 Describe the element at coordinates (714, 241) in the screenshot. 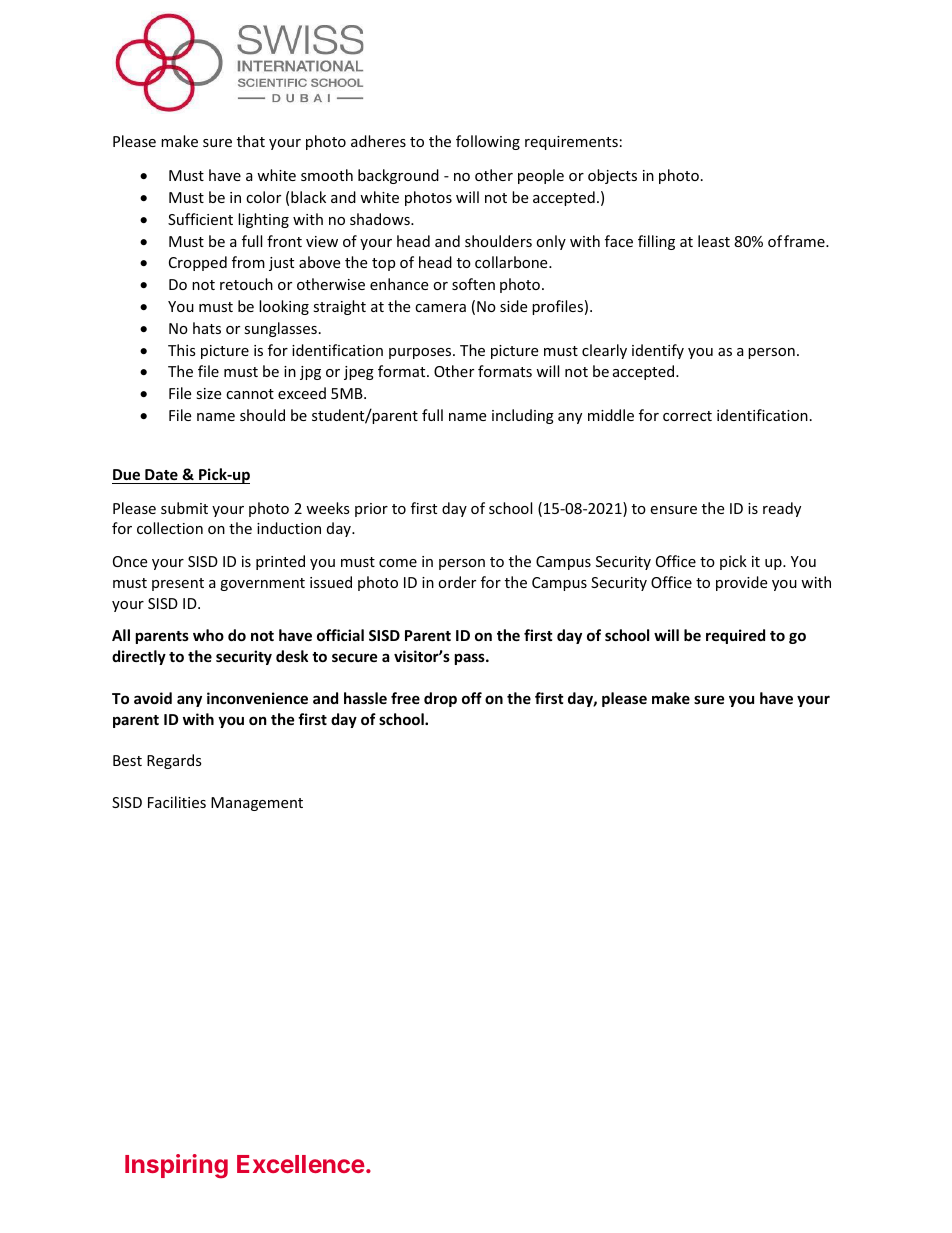

I see `least` at that location.
